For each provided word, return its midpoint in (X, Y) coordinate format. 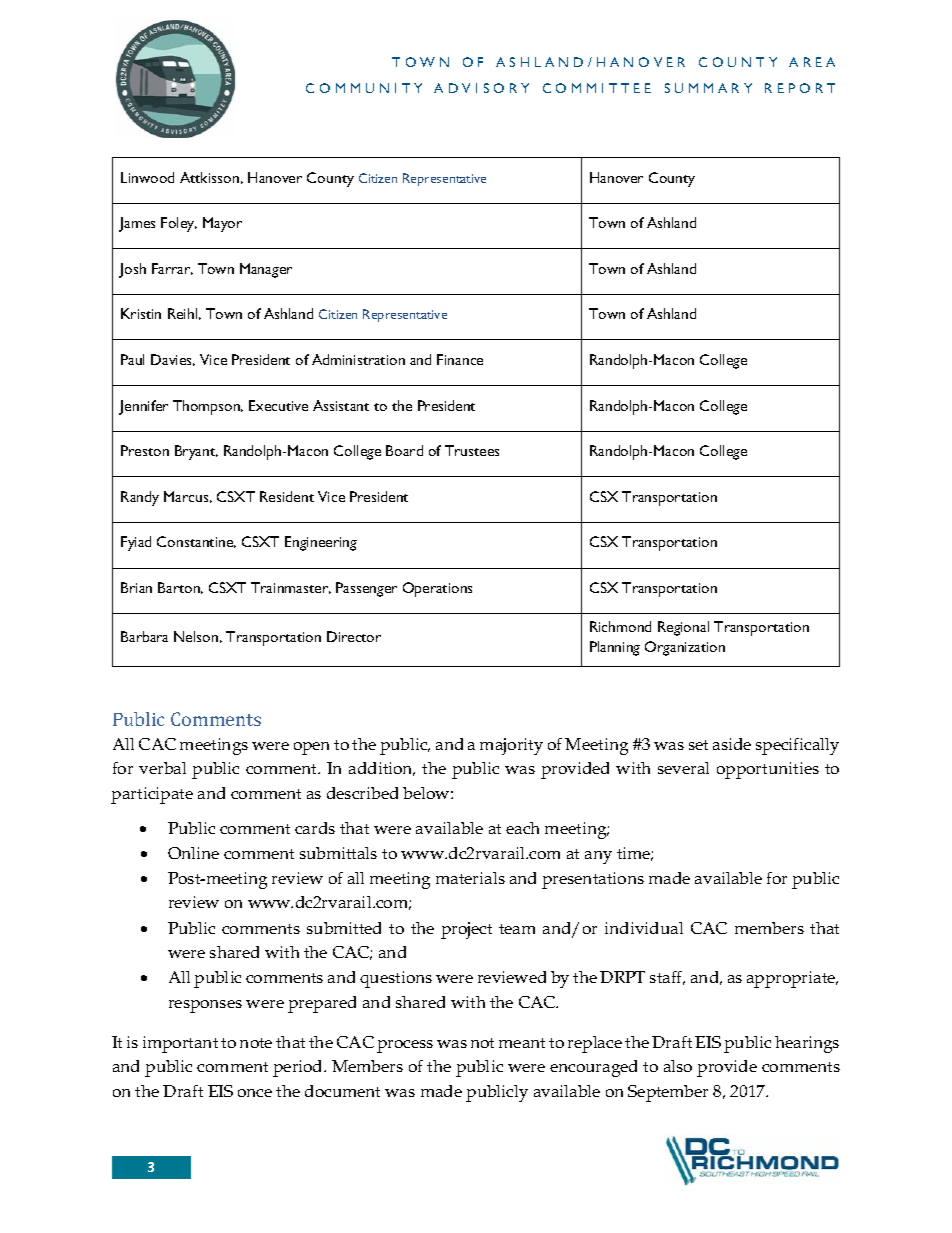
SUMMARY (708, 88)
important (180, 1044)
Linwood (147, 177)
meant (522, 1043)
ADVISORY (481, 88)
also (678, 1066)
